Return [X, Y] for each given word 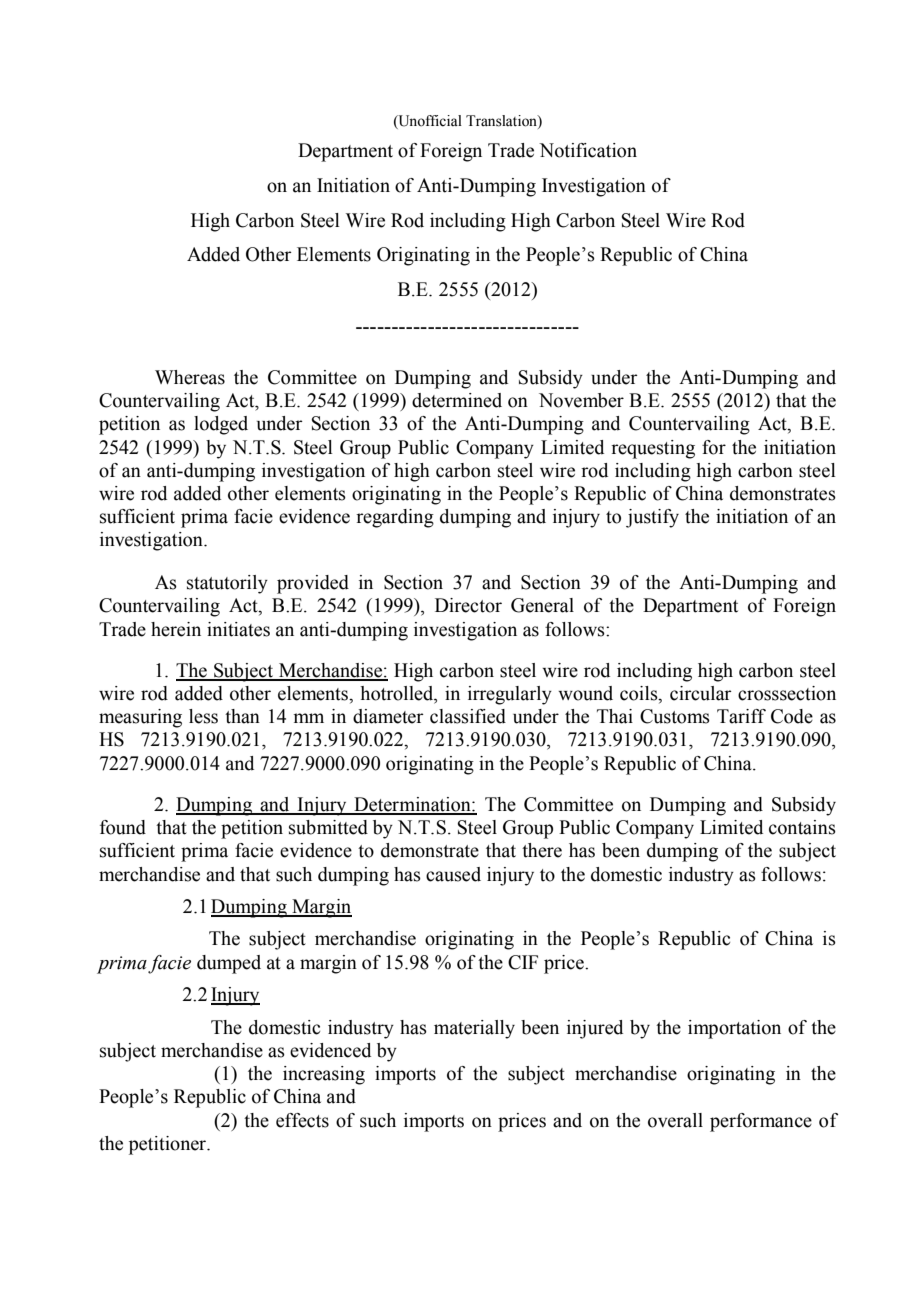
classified [468, 716]
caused [453, 874]
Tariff [741, 716]
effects [302, 1120]
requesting [653, 449]
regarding [395, 518]
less [203, 716]
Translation [502, 121]
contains [802, 827]
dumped [229, 964]
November [581, 400]
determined [457, 400]
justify [652, 518]
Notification [588, 150]
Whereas [190, 377]
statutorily [227, 584]
